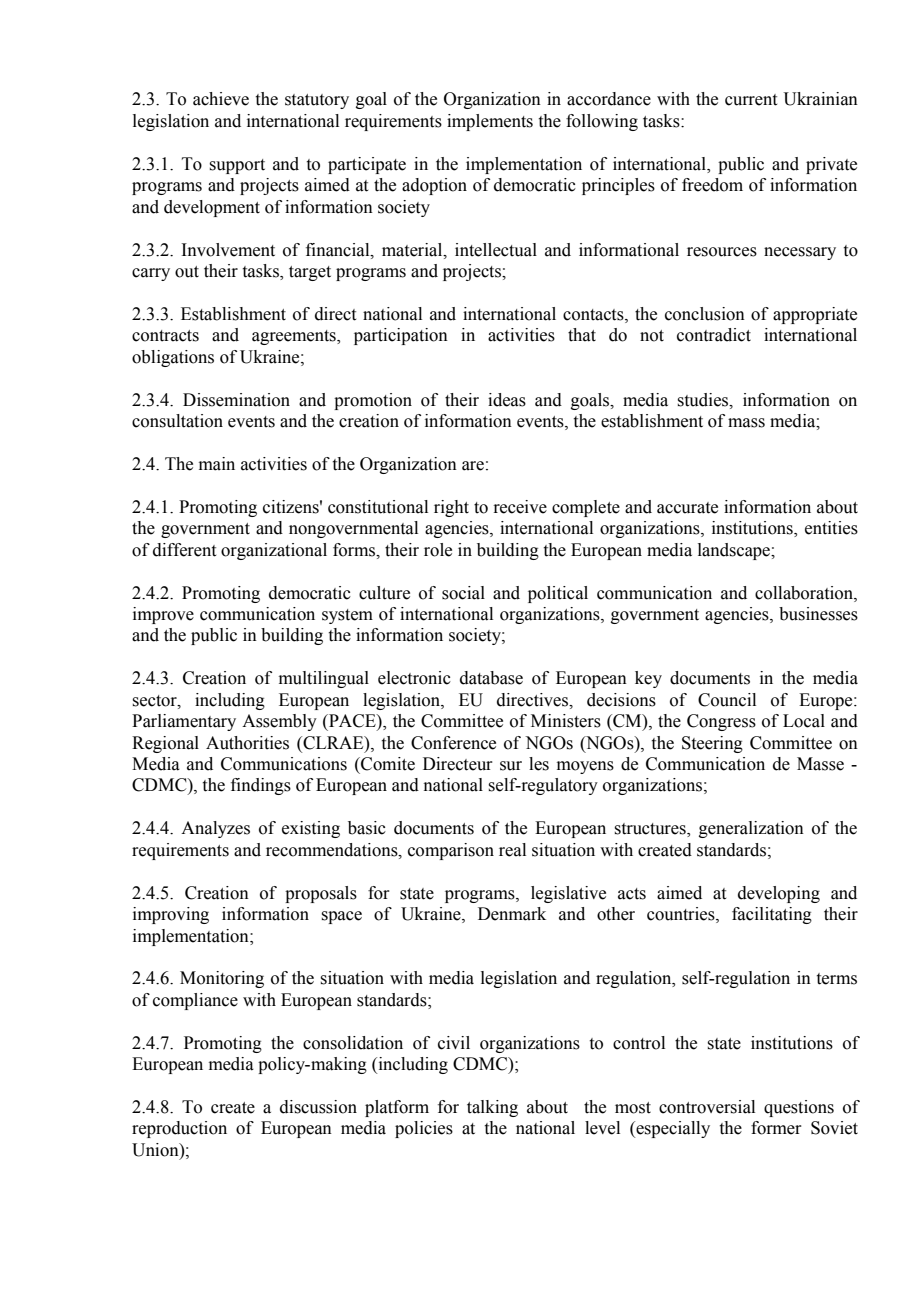 Image resolution: width=924 pixels, height=1308 pixels. Describe the element at coordinates (473, 466) in the page. I see `are` at that location.
